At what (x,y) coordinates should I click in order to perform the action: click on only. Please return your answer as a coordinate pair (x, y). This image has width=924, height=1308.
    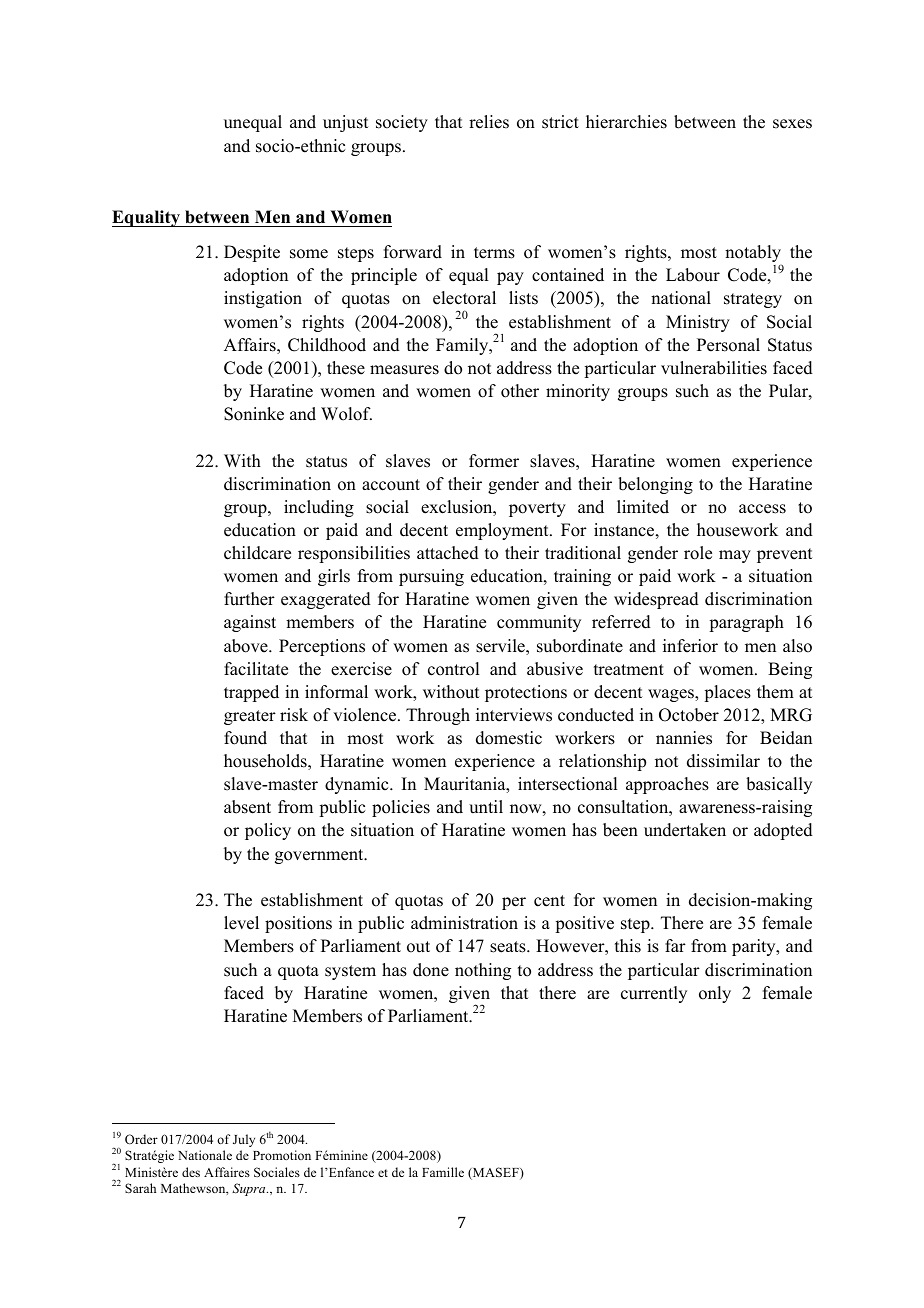
    Looking at the image, I should click on (715, 994).
